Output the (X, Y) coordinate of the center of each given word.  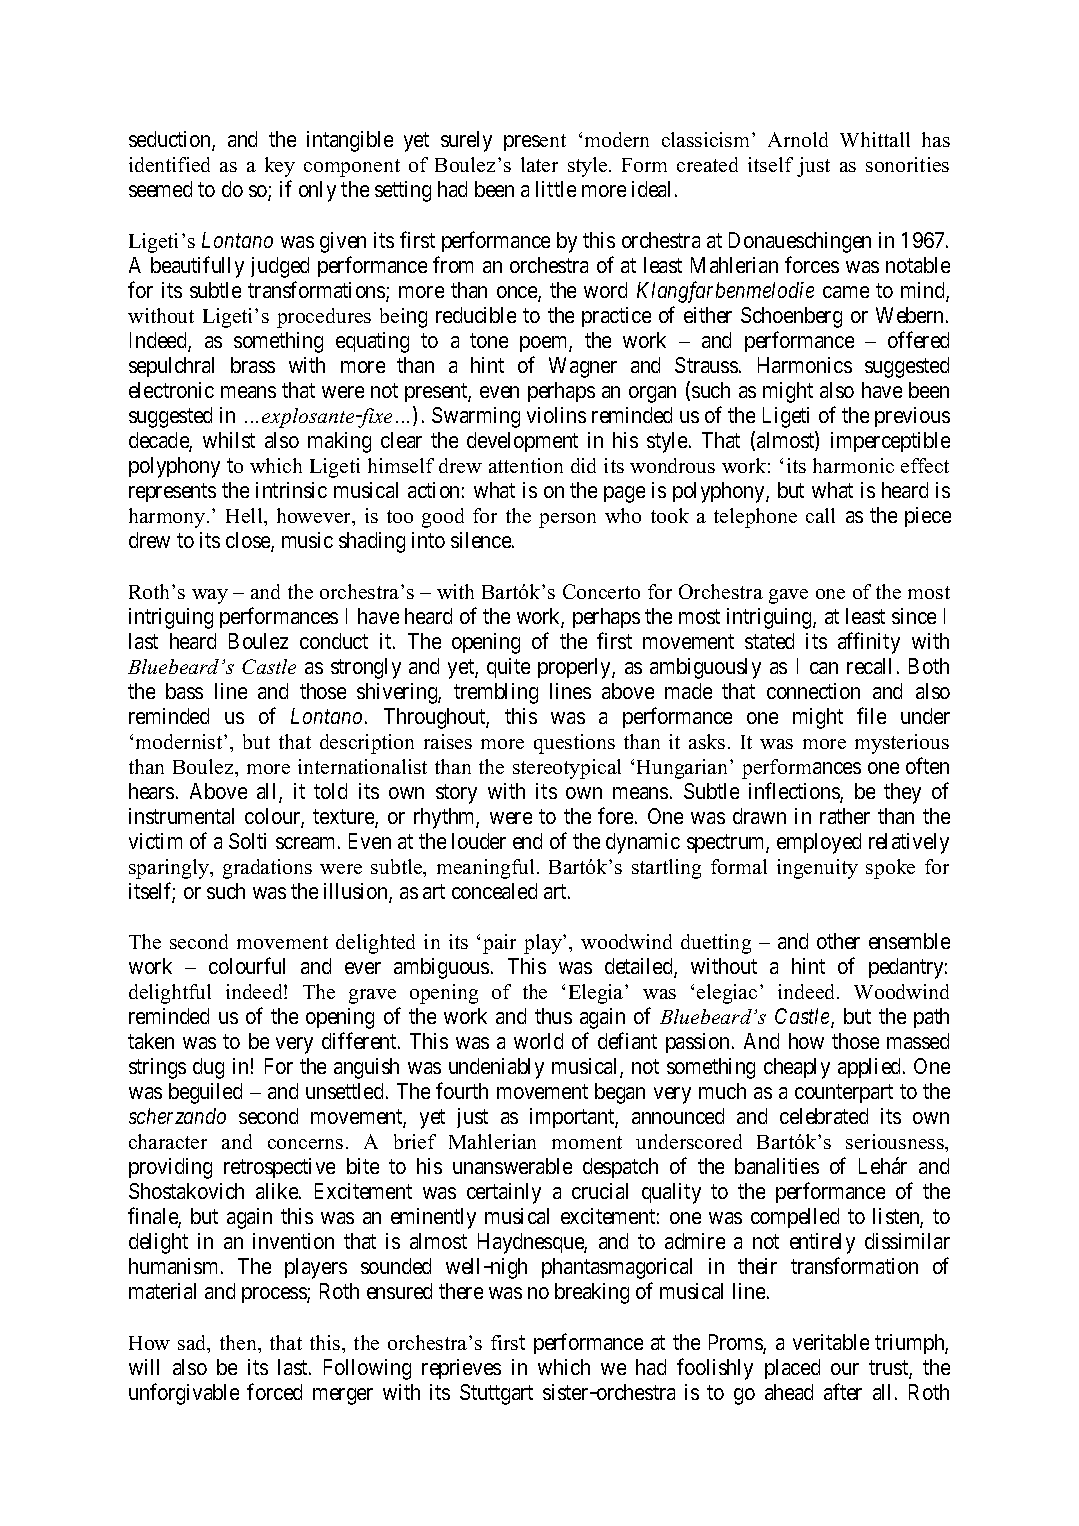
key (280, 167)
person (567, 520)
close (249, 541)
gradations (267, 869)
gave (788, 596)
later (539, 164)
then (240, 1344)
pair (499, 944)
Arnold (798, 139)
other (838, 941)
